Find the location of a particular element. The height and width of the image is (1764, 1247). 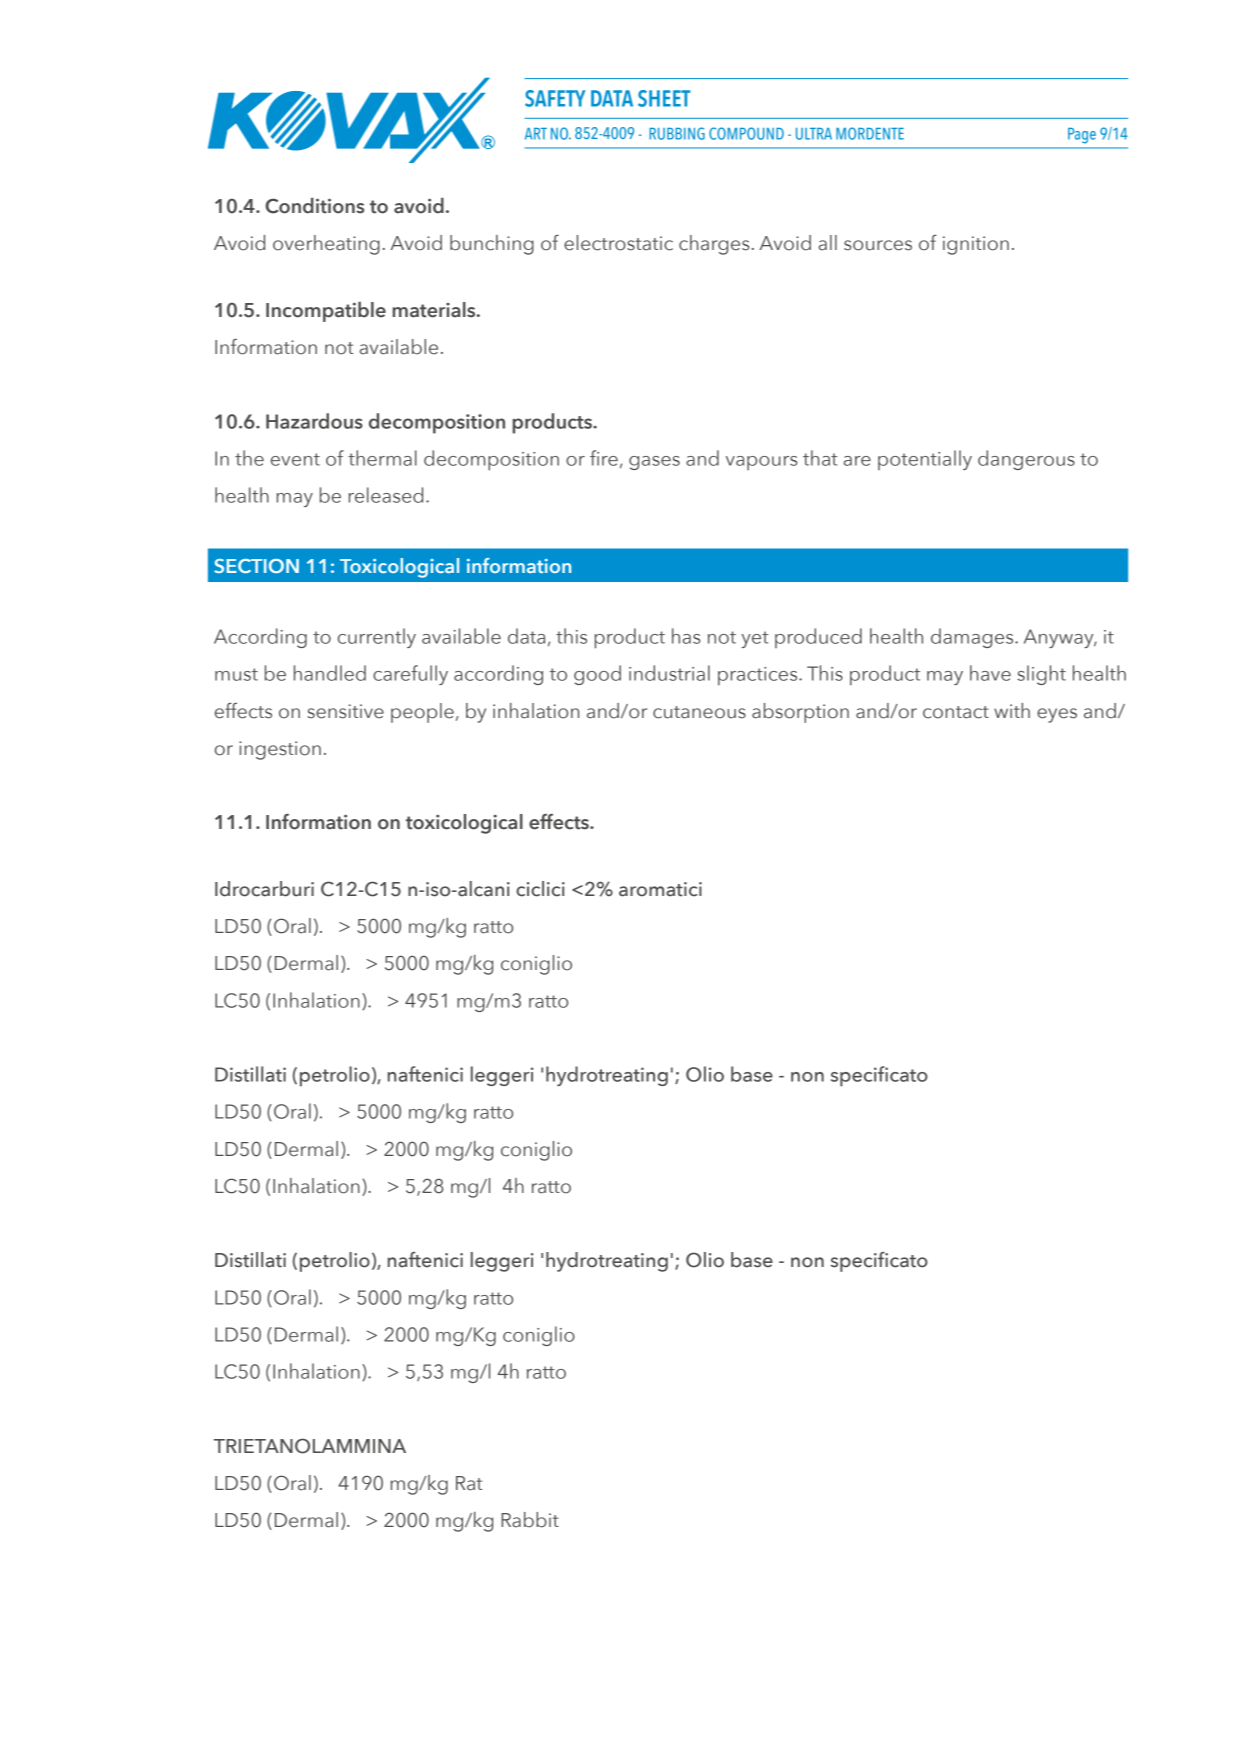

has is located at coordinates (686, 636).
